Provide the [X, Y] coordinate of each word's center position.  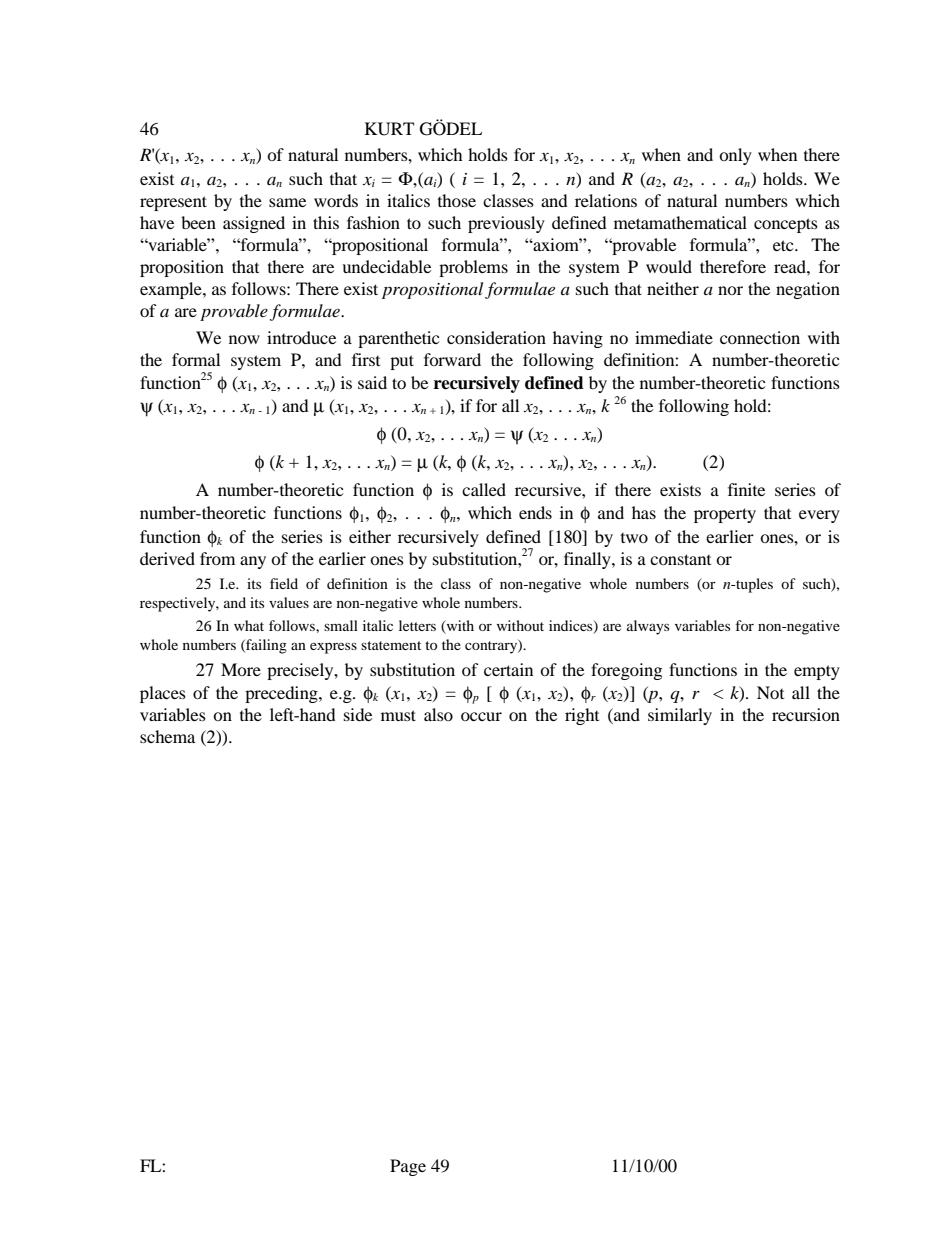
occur [481, 716]
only [735, 156]
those [457, 200]
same [287, 202]
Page [408, 1167]
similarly [680, 716]
